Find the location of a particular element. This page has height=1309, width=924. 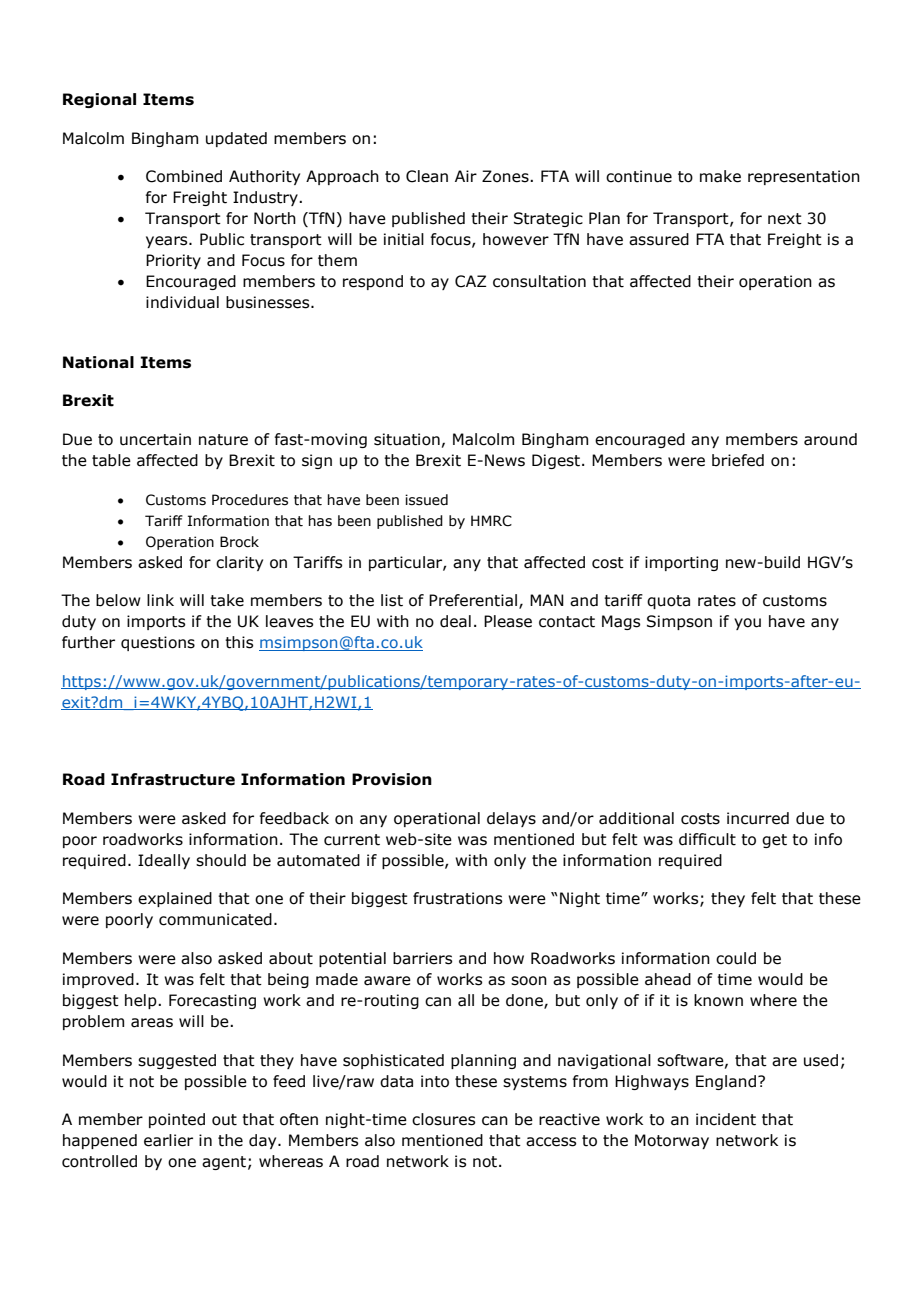

closures is located at coordinates (443, 1119).
